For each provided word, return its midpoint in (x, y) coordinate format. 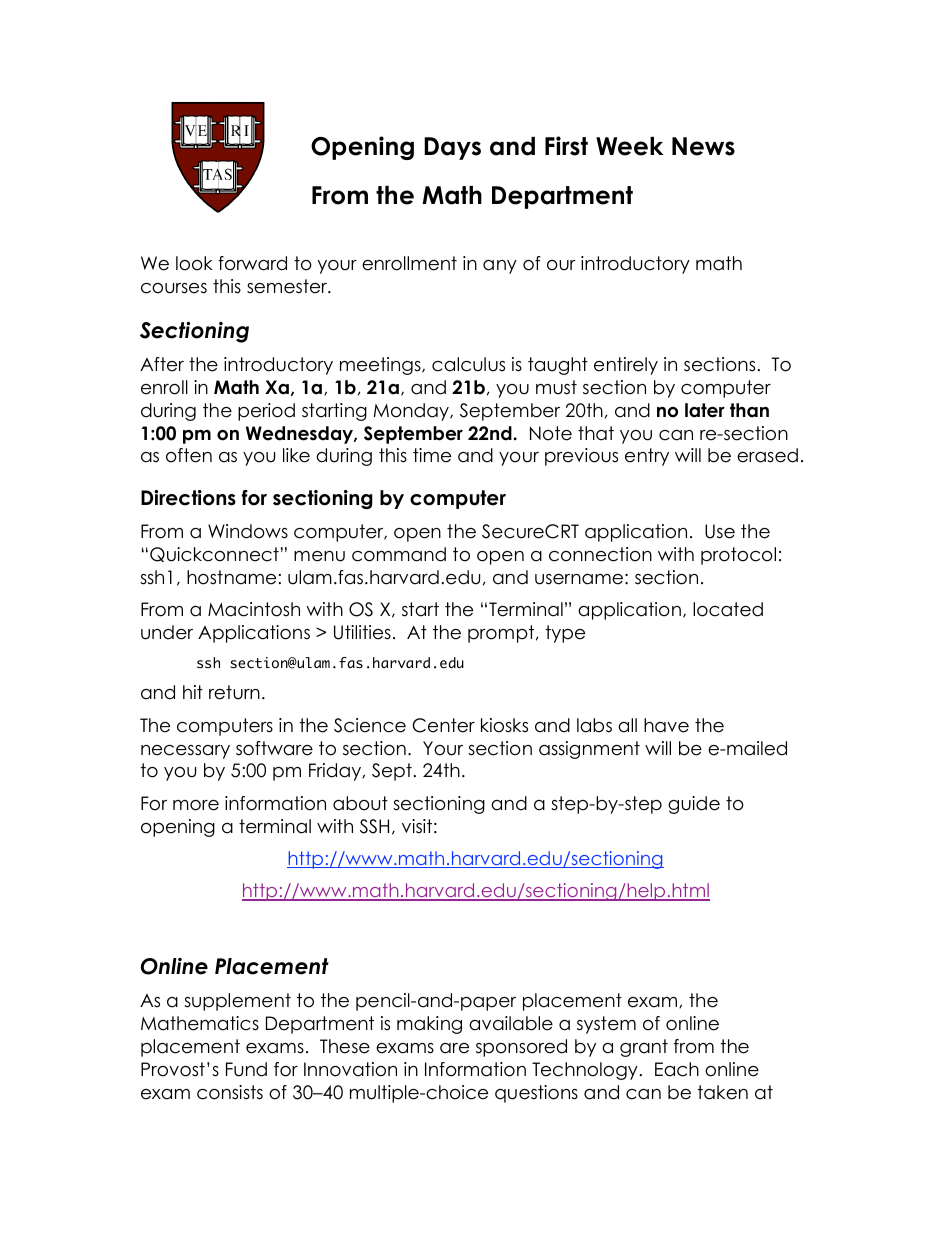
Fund (246, 1069)
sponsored (521, 1048)
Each (677, 1069)
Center (443, 725)
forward (252, 263)
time (432, 455)
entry (647, 457)
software (274, 748)
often (189, 455)
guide (694, 805)
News (703, 146)
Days (452, 148)
